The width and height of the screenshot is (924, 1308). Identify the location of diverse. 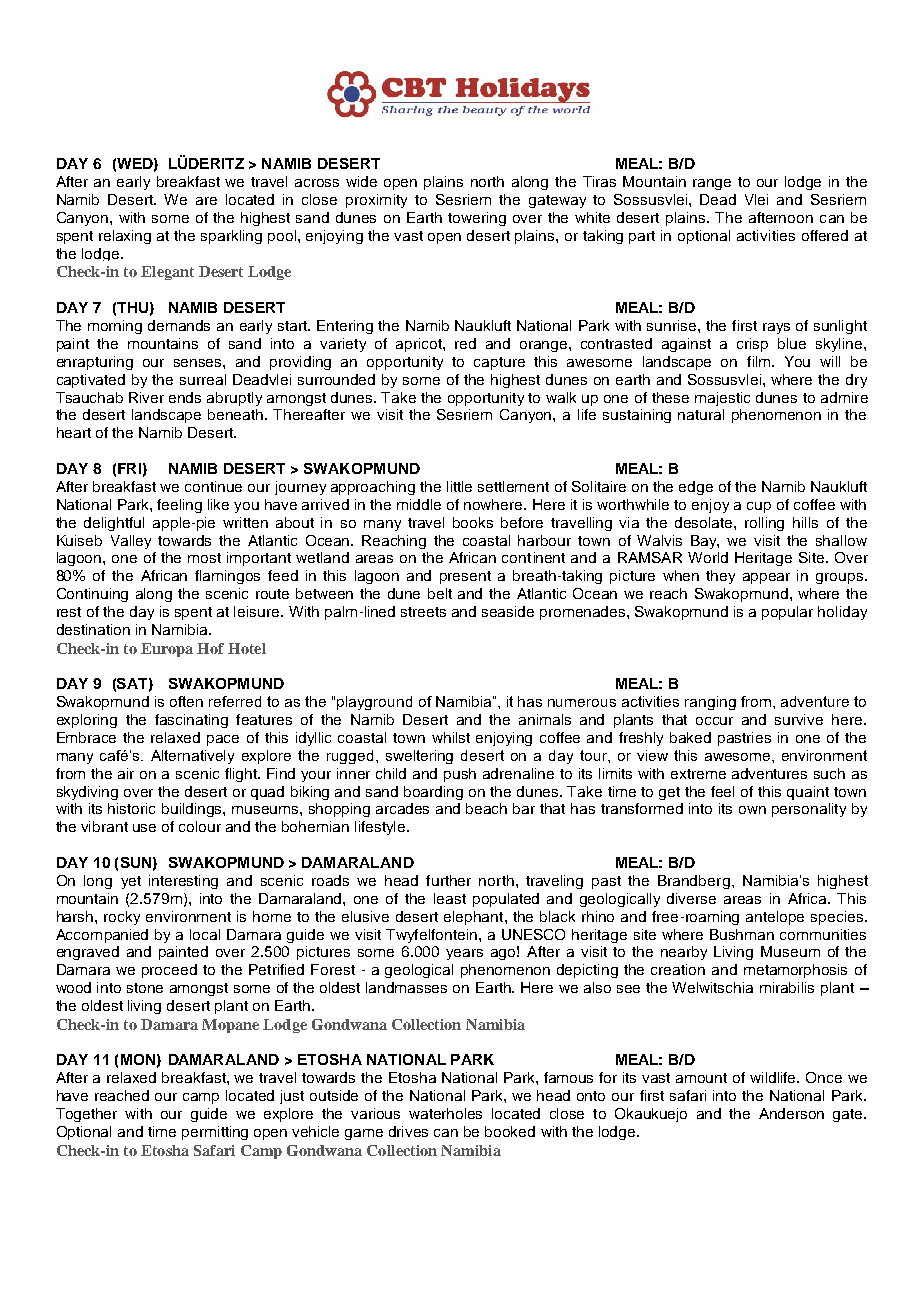
(691, 898).
